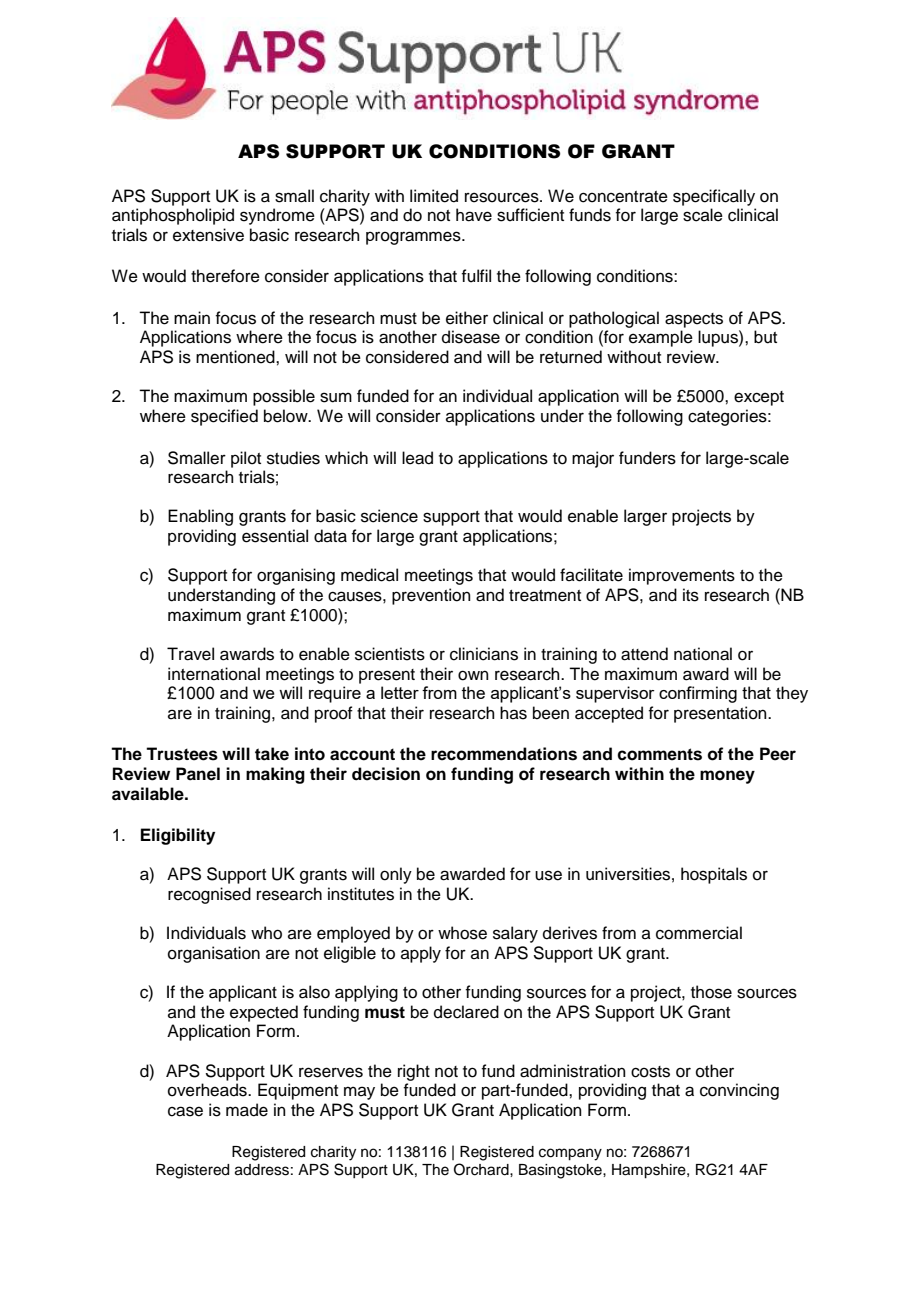  What do you see at coordinates (277, 216) in the screenshot?
I see `syndrome` at bounding box center [277, 216].
